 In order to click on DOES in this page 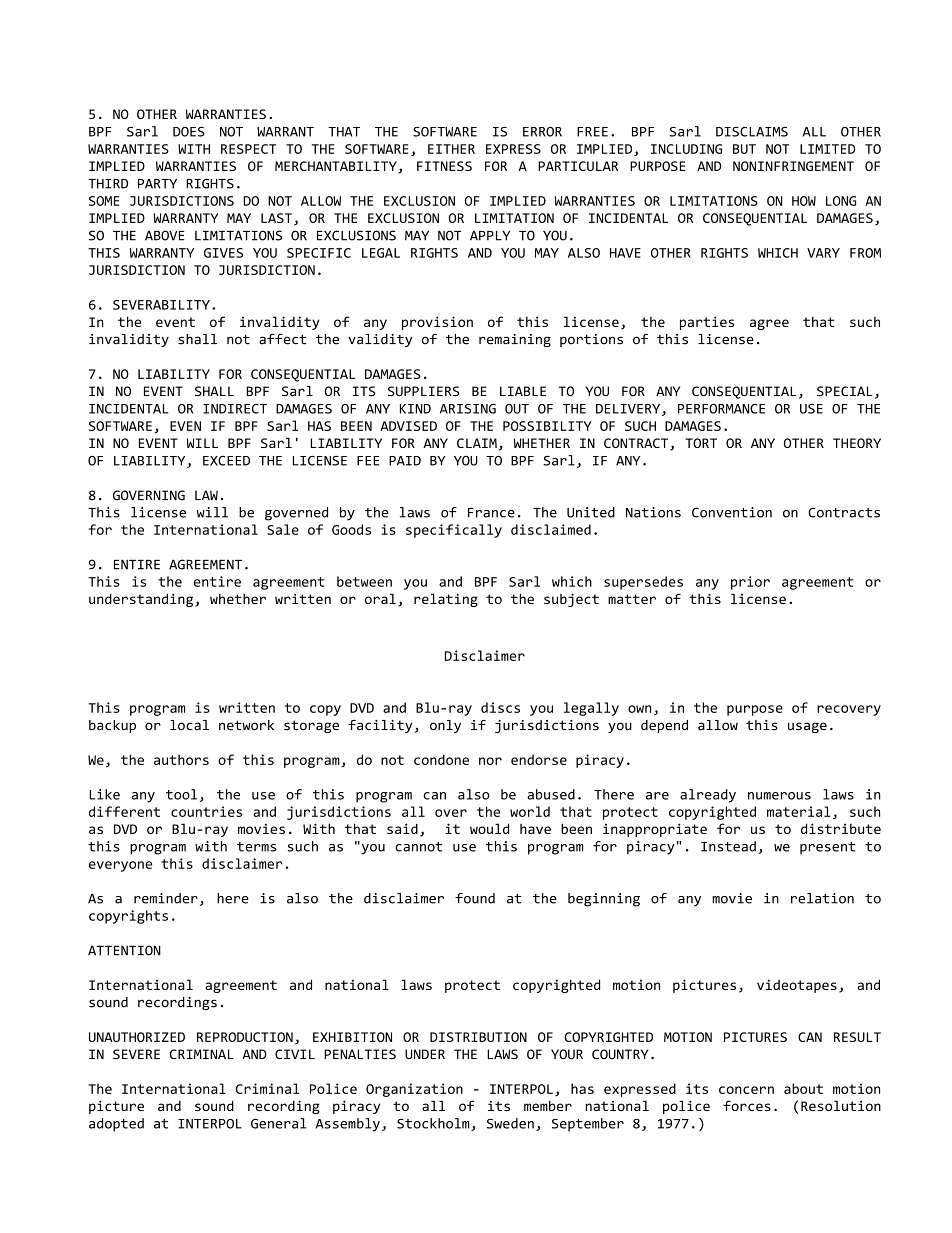, I will do `click(189, 132)`.
